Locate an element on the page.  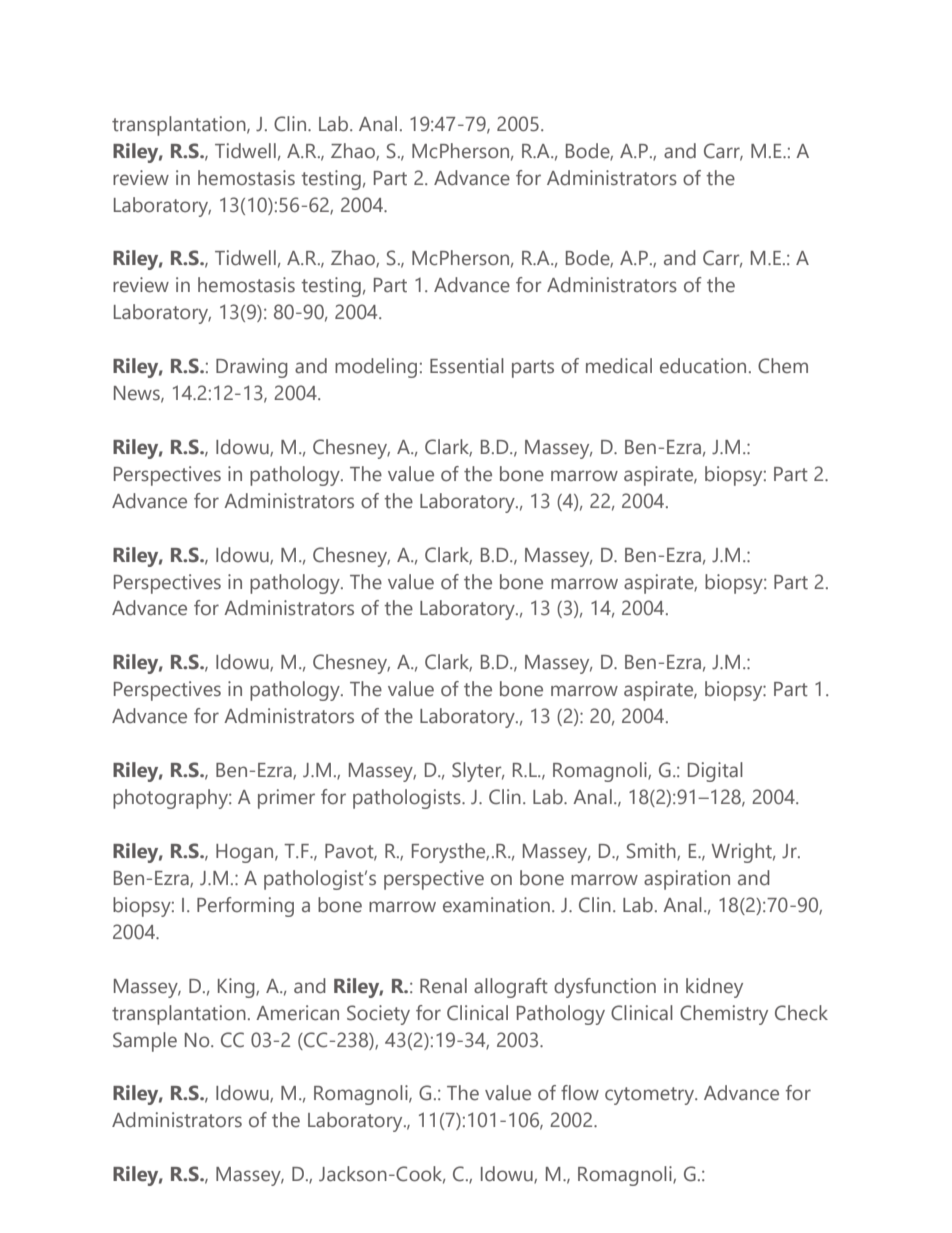
primer is located at coordinates (286, 799).
